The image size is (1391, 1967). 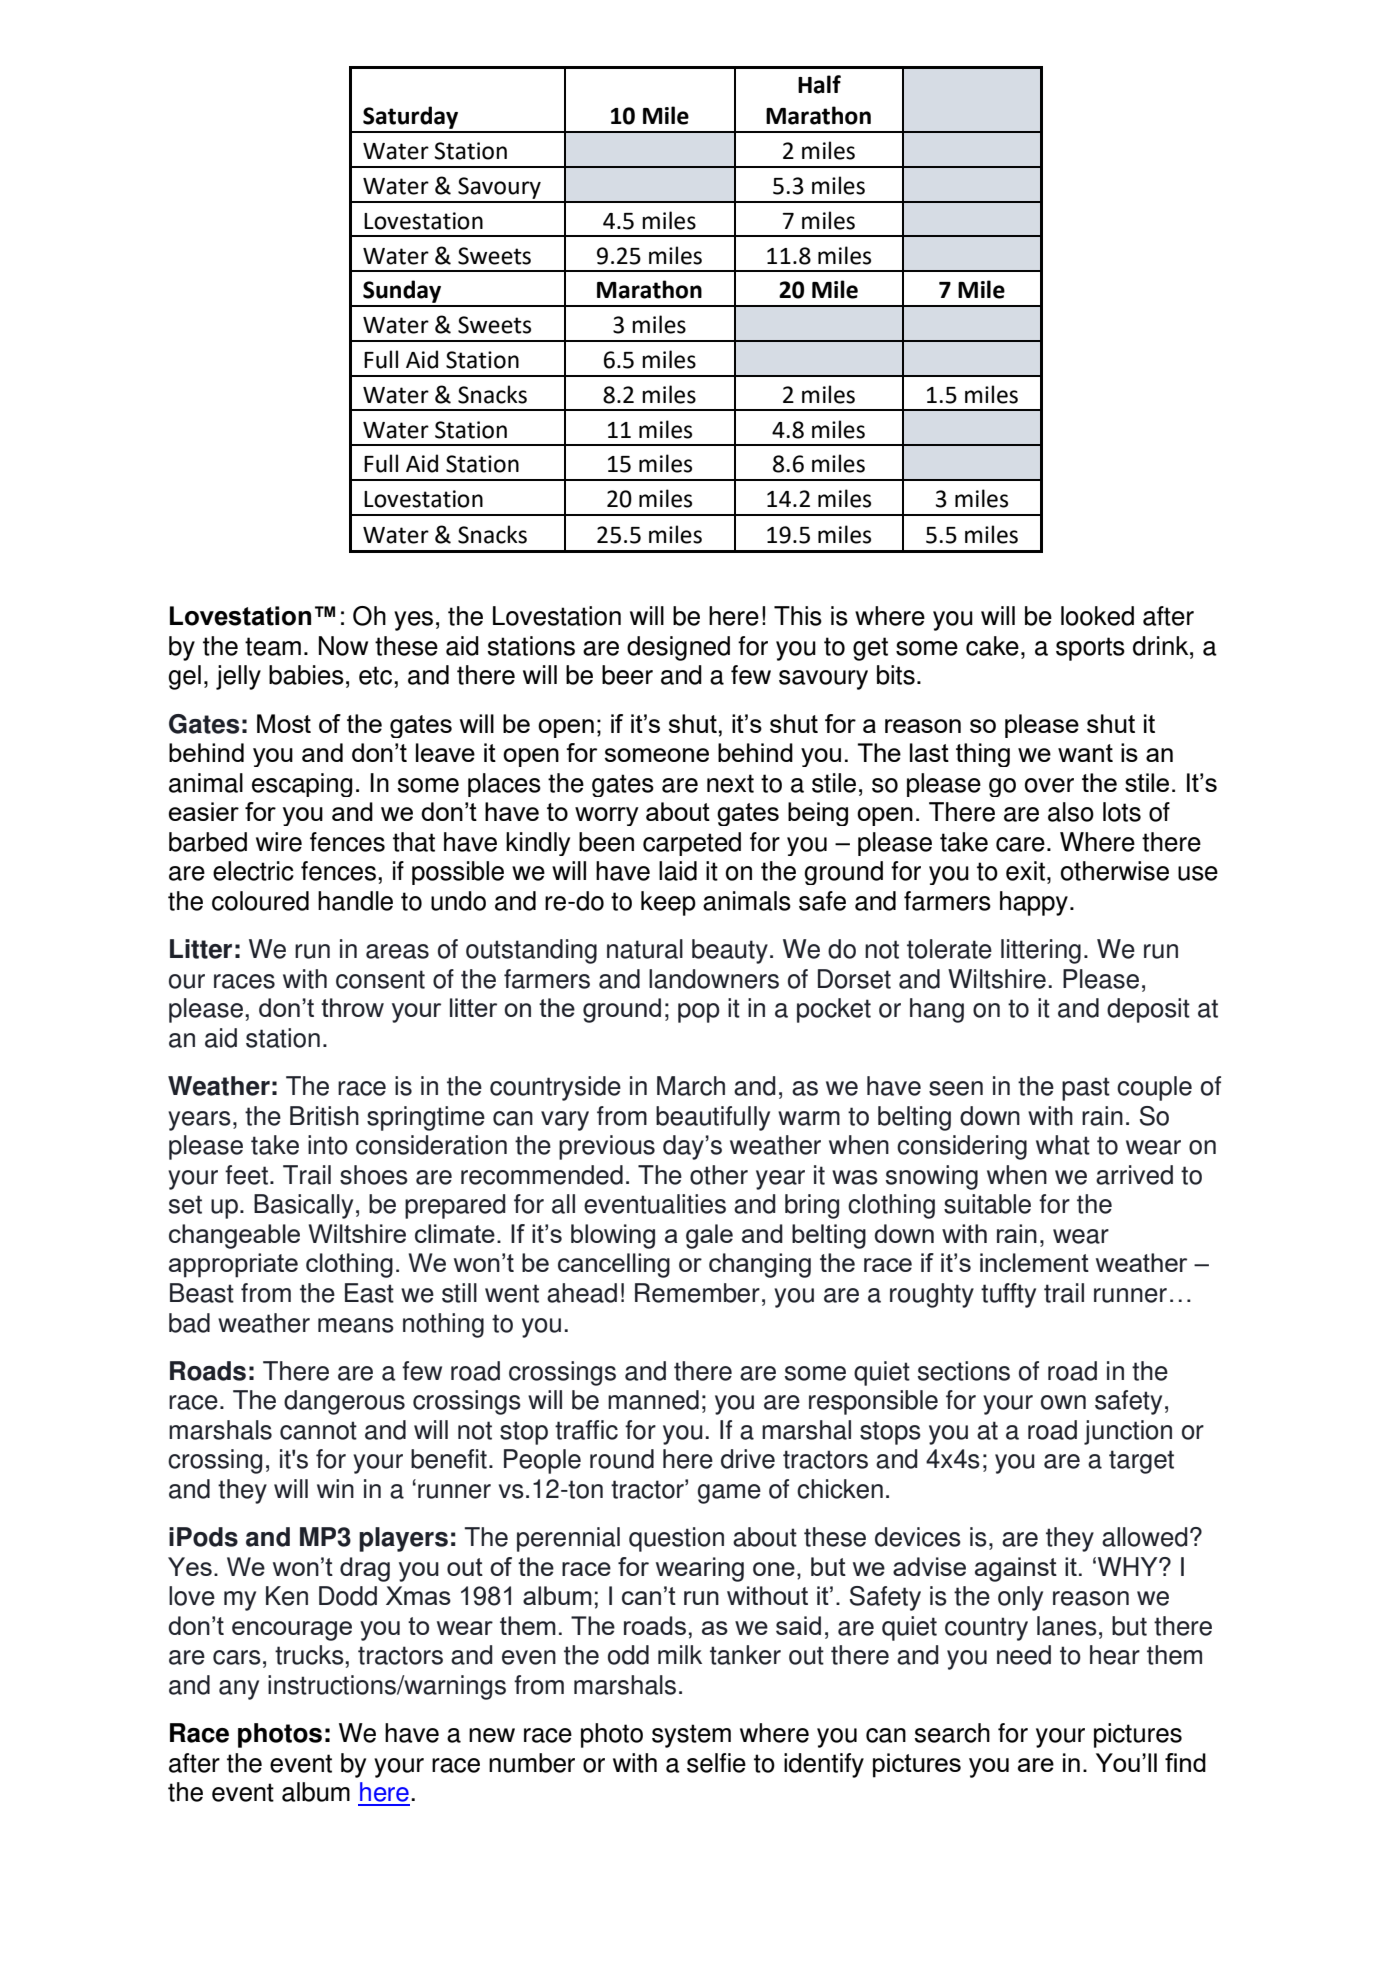 What do you see at coordinates (668, 903) in the document?
I see `keep` at bounding box center [668, 903].
